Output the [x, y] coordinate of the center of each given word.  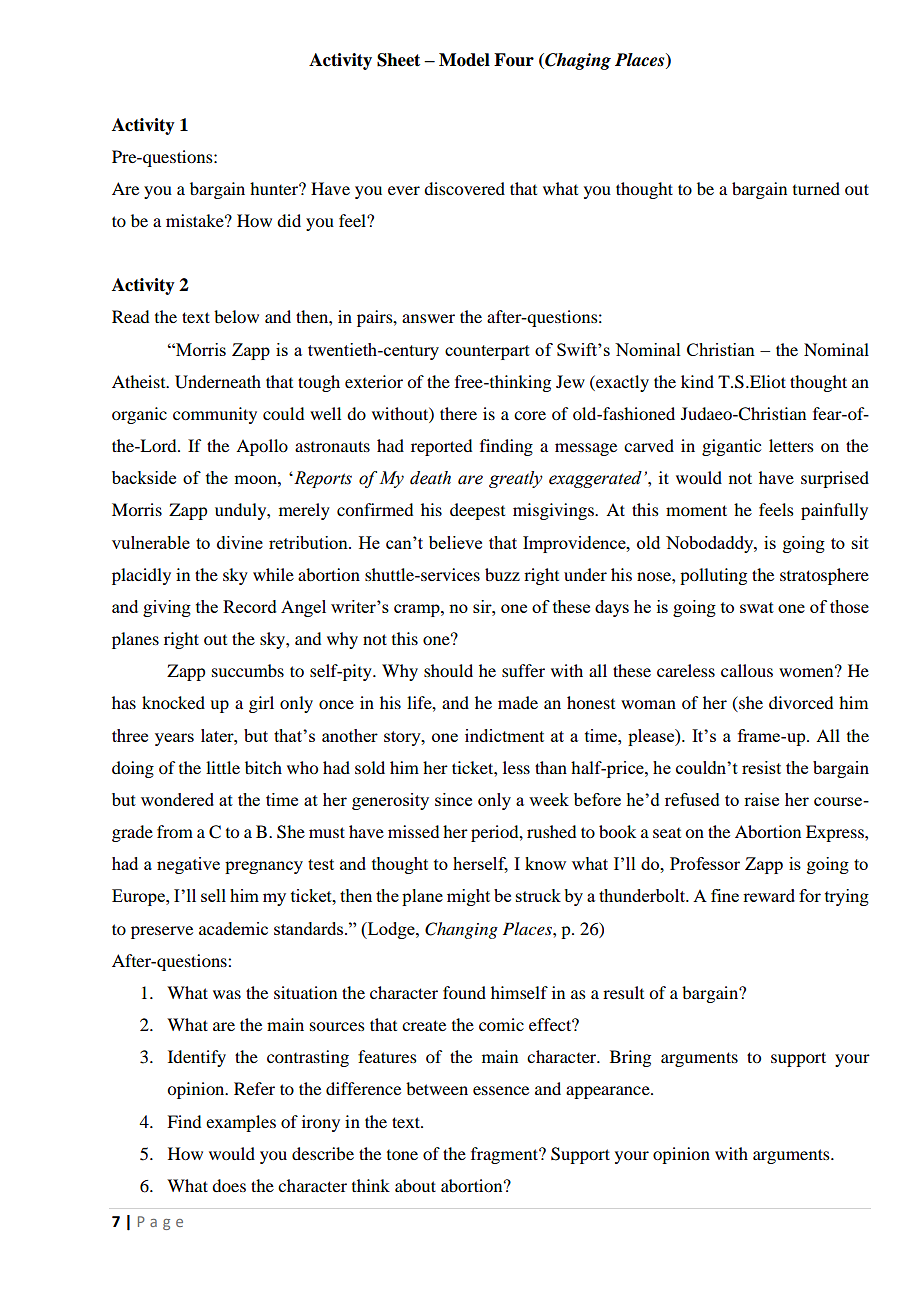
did [289, 220]
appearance [609, 1092]
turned [816, 188]
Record [250, 606]
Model [464, 60]
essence [501, 1090]
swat [757, 607]
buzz [502, 574]
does [229, 1185]
